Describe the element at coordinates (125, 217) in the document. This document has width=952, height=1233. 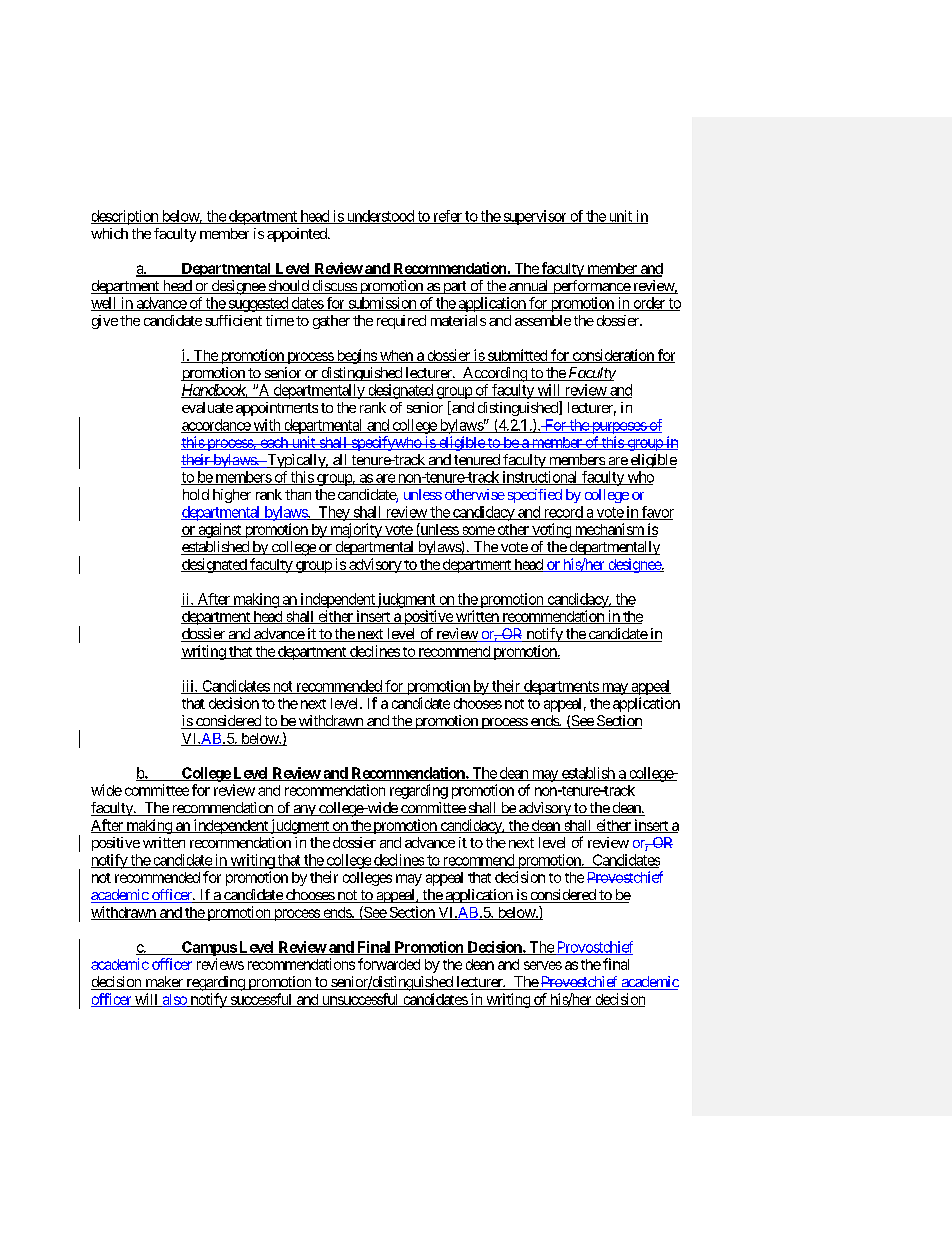
I see `description` at that location.
